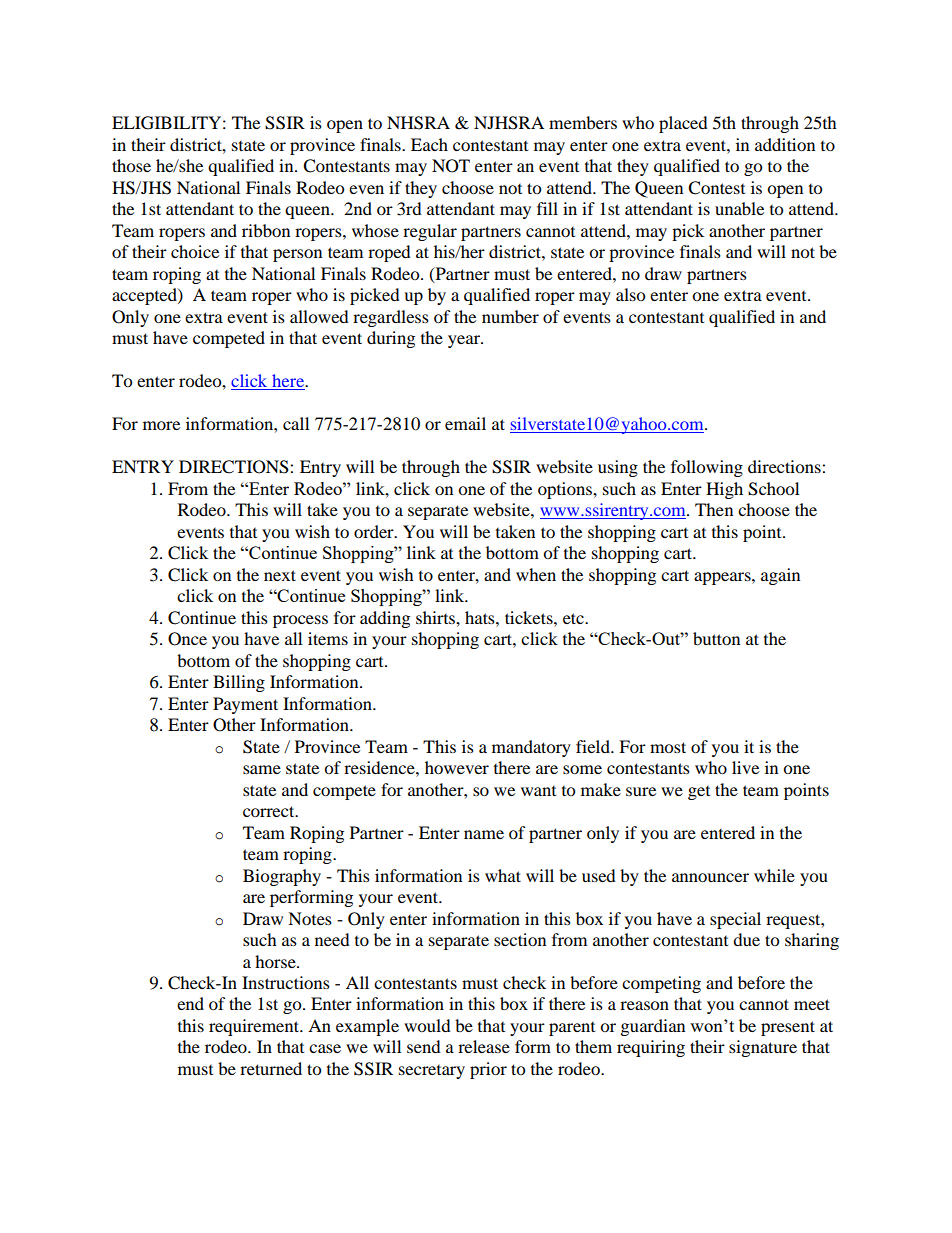 This screenshot has height=1233, width=952. What do you see at coordinates (131, 165) in the screenshot?
I see `those` at bounding box center [131, 165].
